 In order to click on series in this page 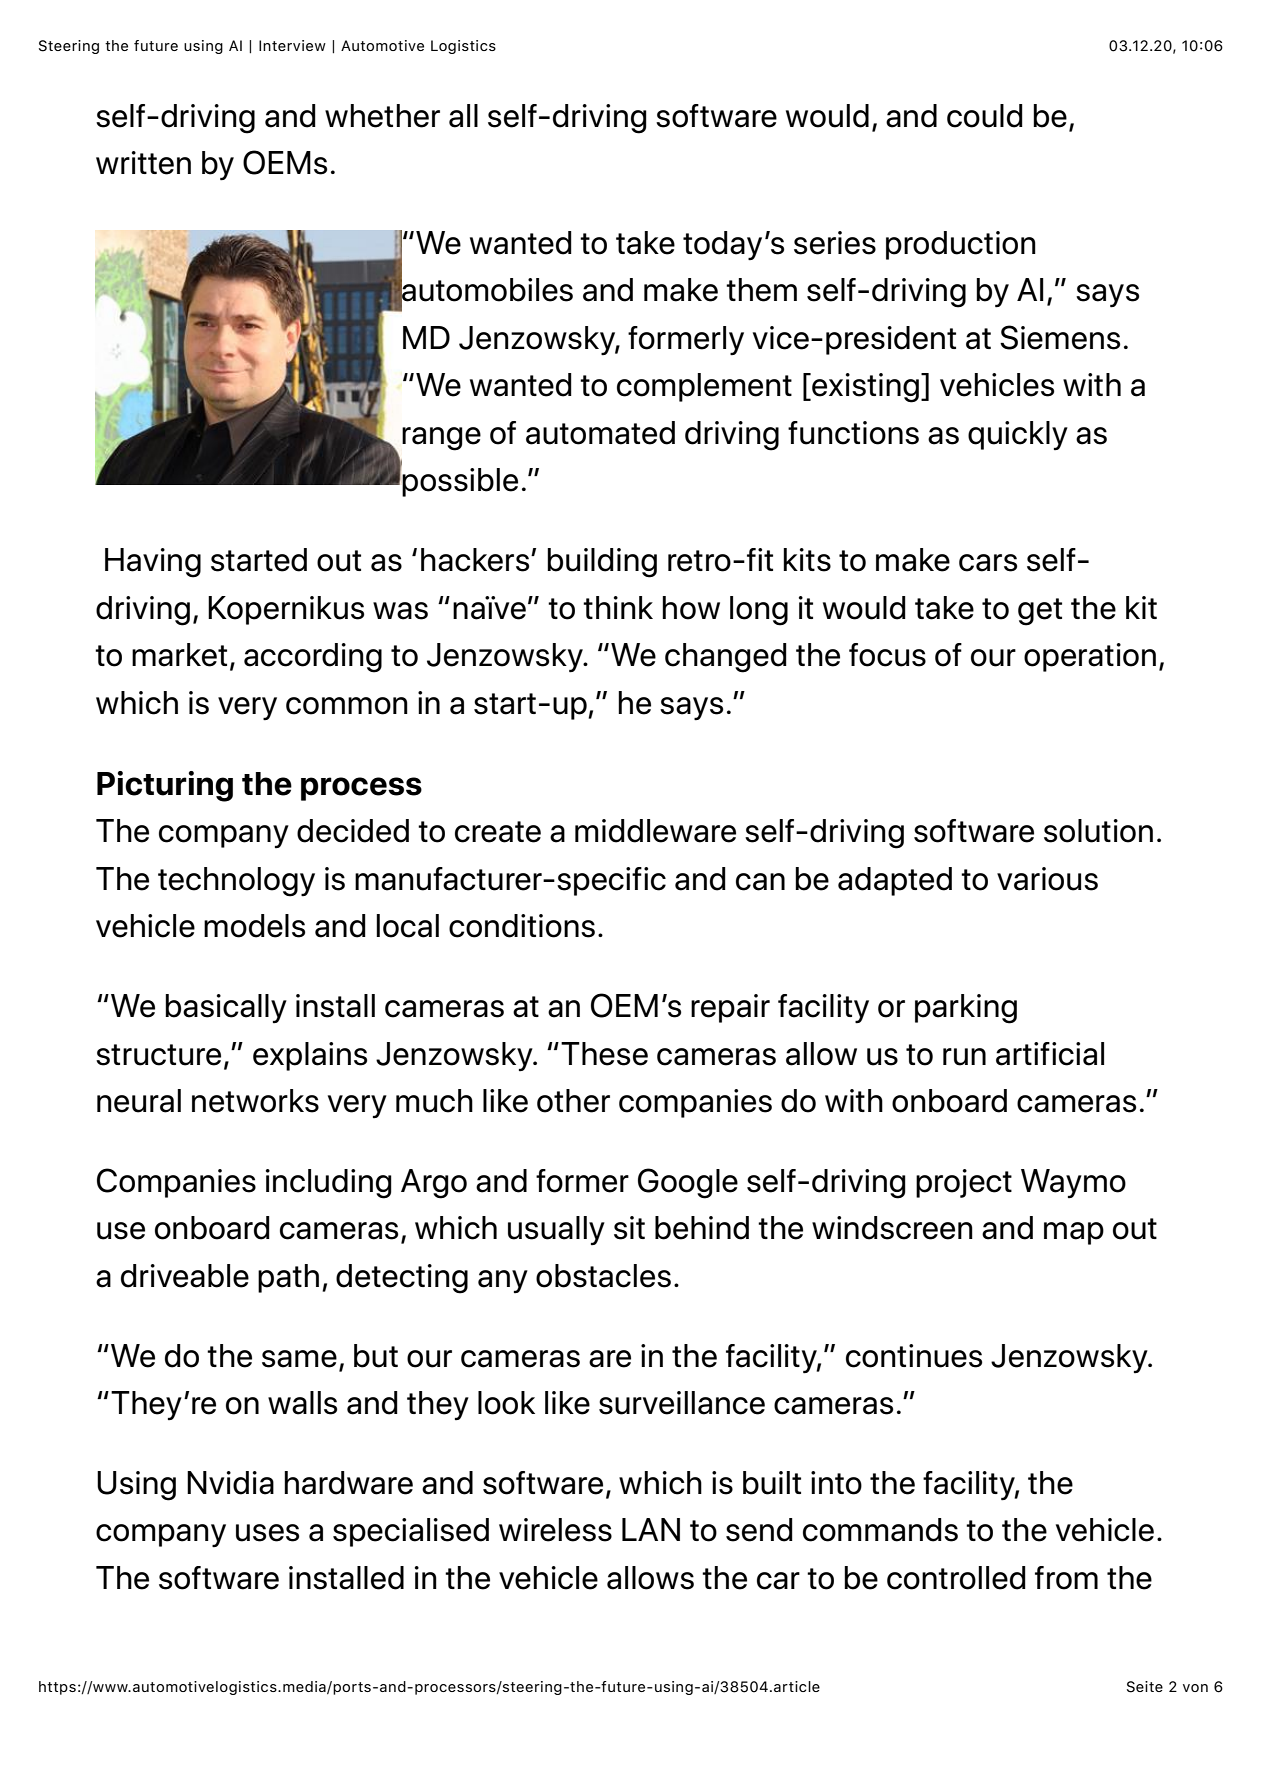, I will do `click(835, 243)`.
